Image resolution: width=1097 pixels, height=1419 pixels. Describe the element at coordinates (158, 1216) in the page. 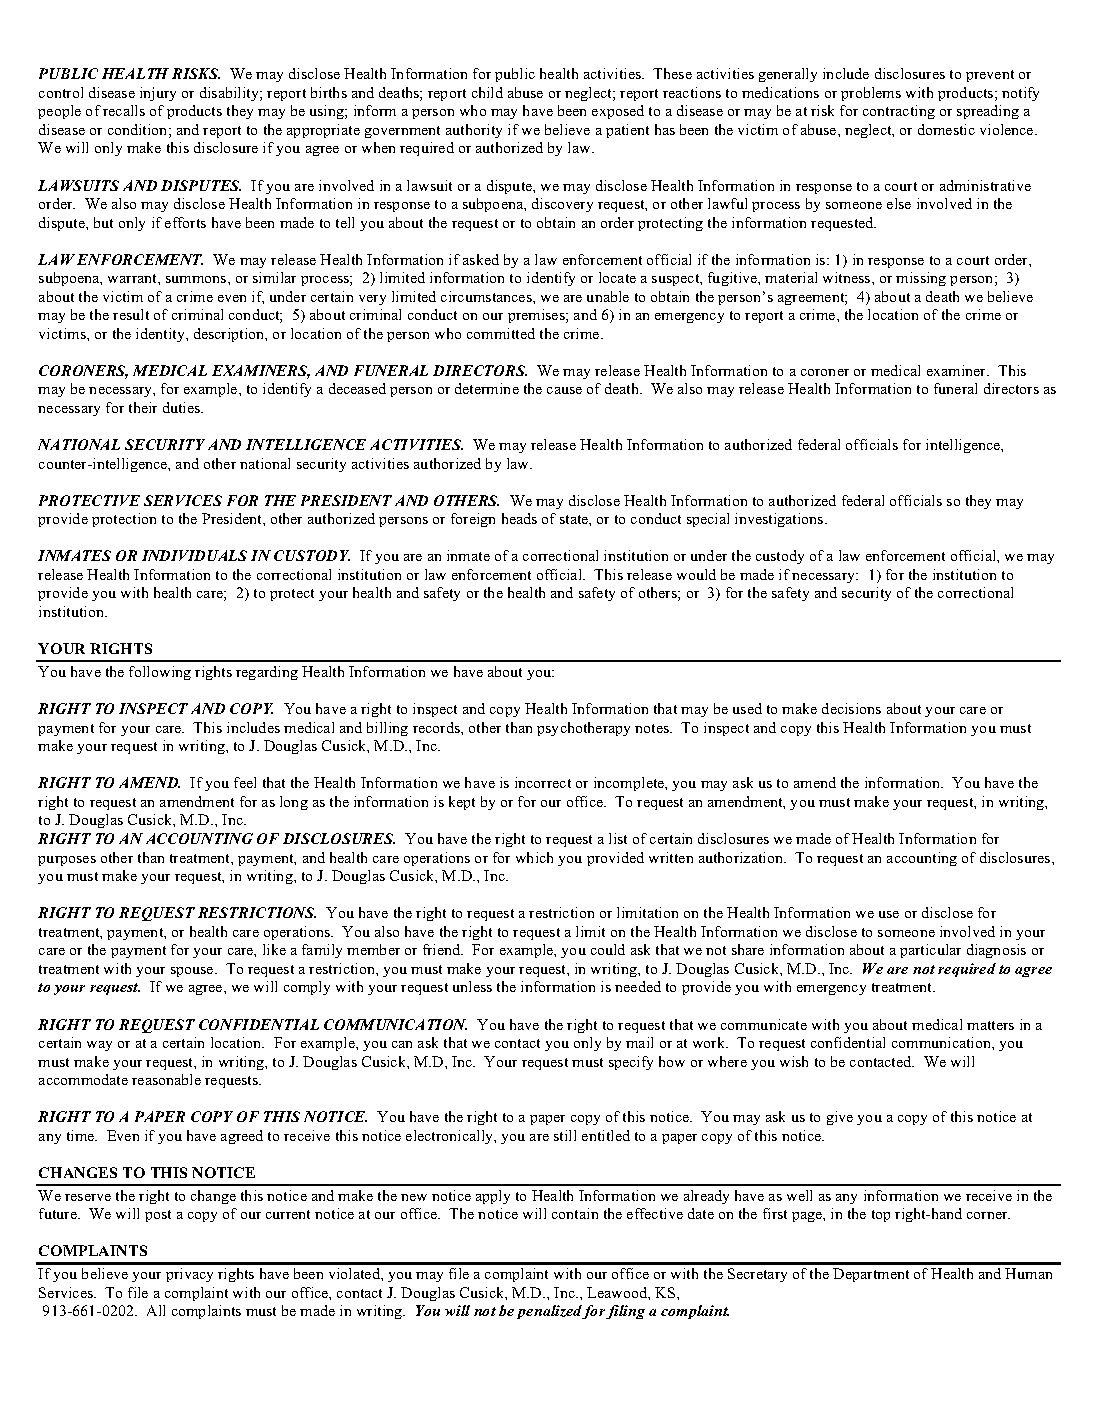

I see `post` at that location.
